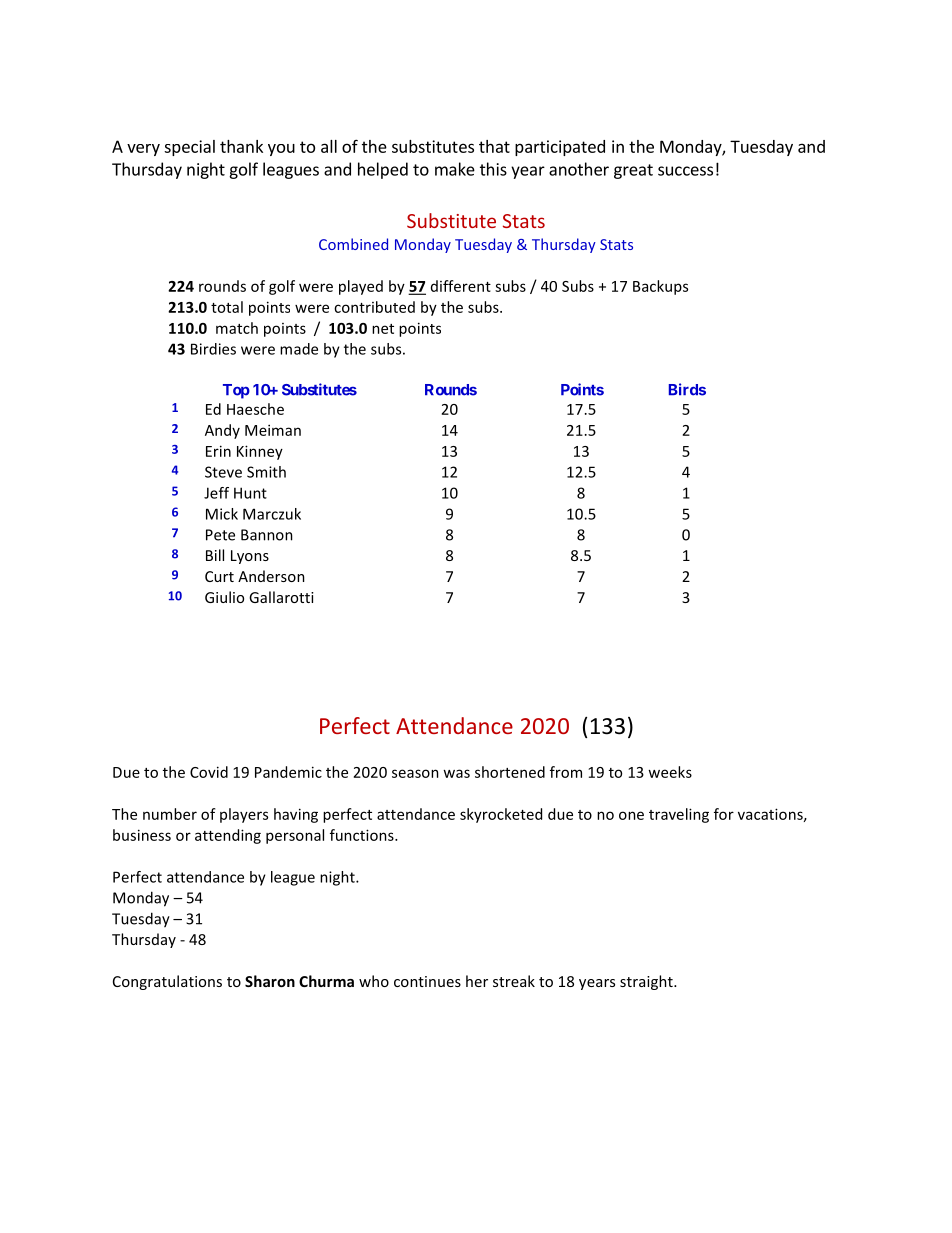  Describe the element at coordinates (209, 772) in the screenshot. I see `Covid` at that location.
